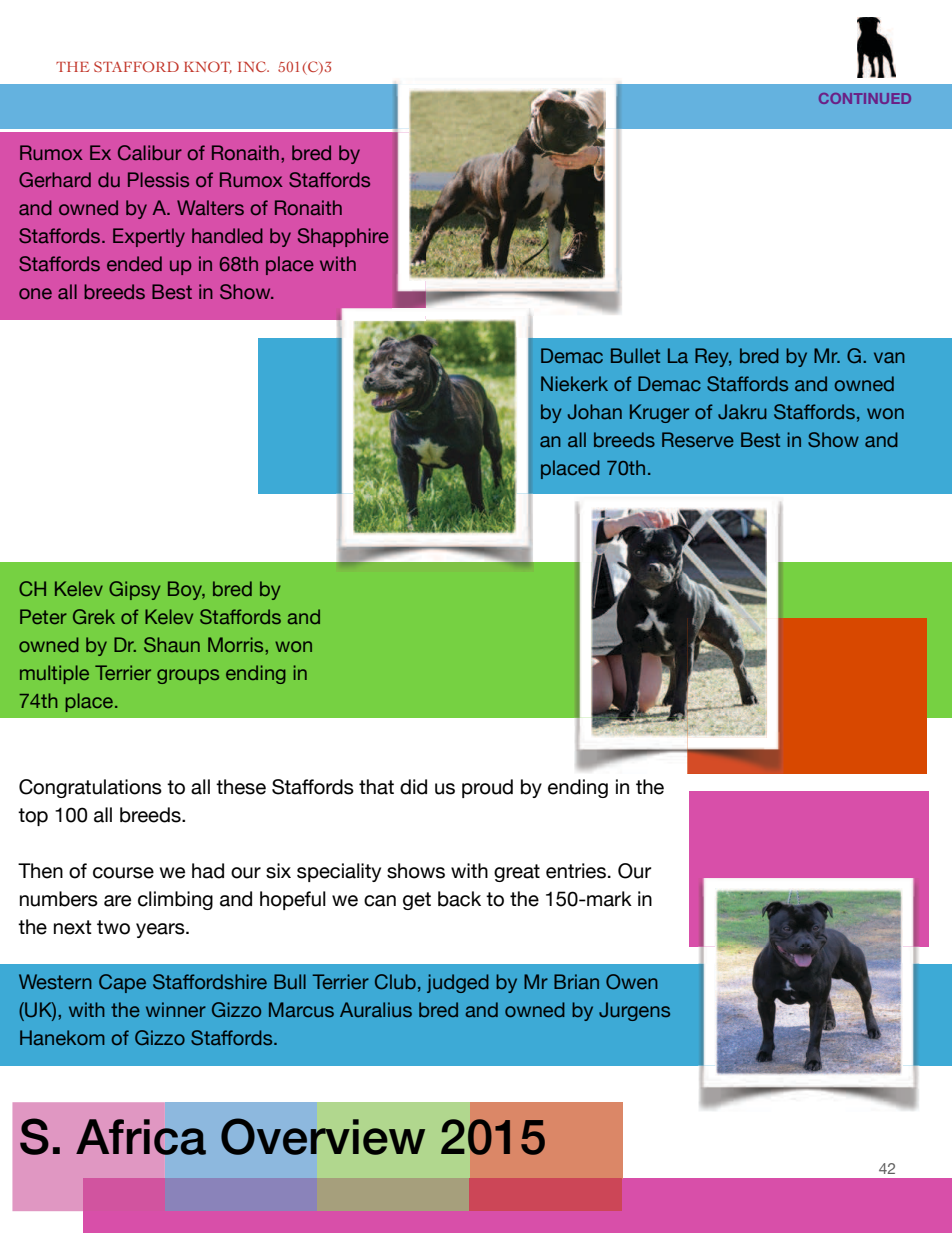 This screenshot has height=1233, width=952. I want to click on one, so click(35, 294).
